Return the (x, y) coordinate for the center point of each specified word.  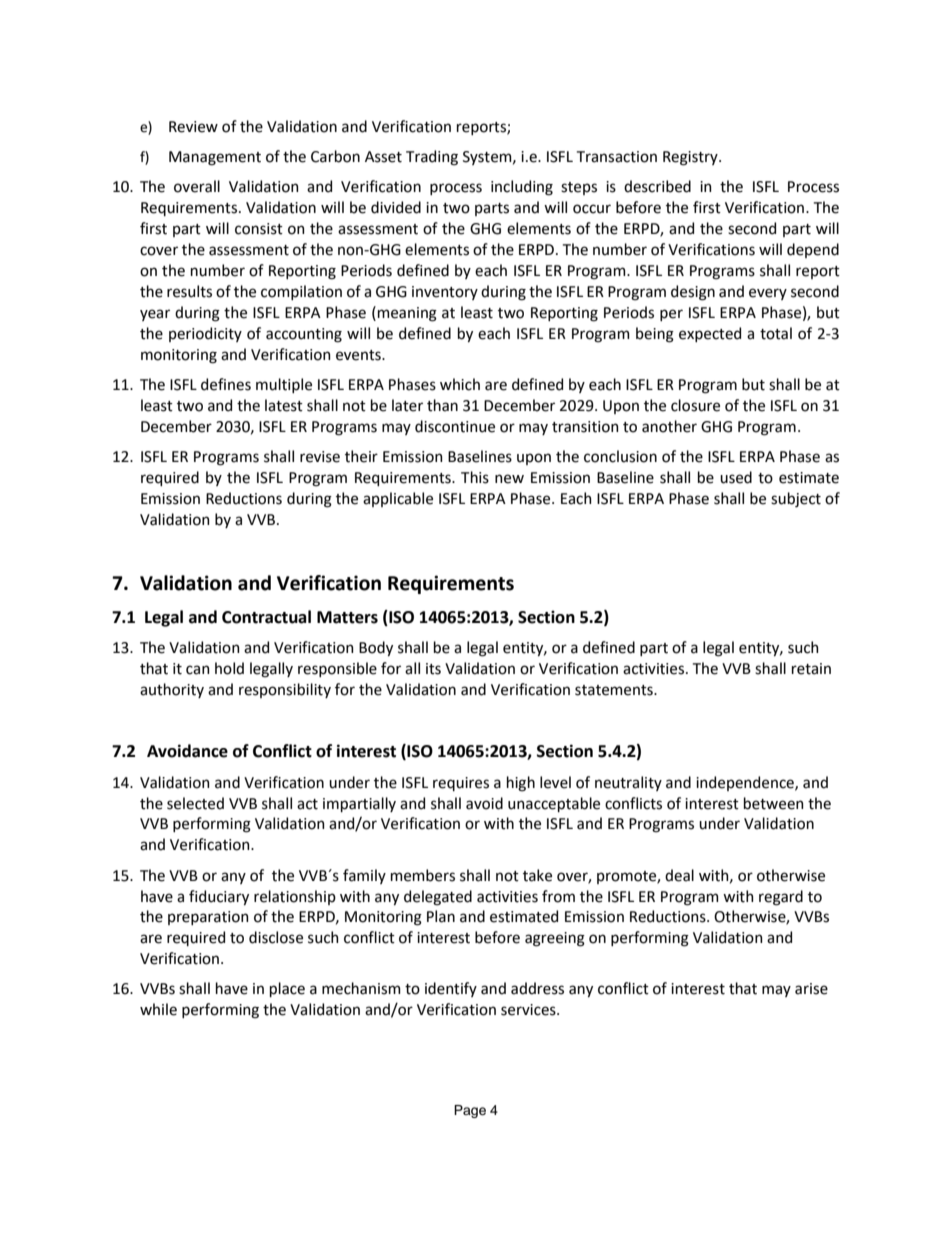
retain (811, 669)
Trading (432, 158)
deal (679, 875)
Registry (691, 158)
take (537, 875)
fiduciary (219, 897)
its (433, 669)
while (158, 1009)
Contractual (266, 617)
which (460, 384)
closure (695, 405)
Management (215, 158)
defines (226, 384)
